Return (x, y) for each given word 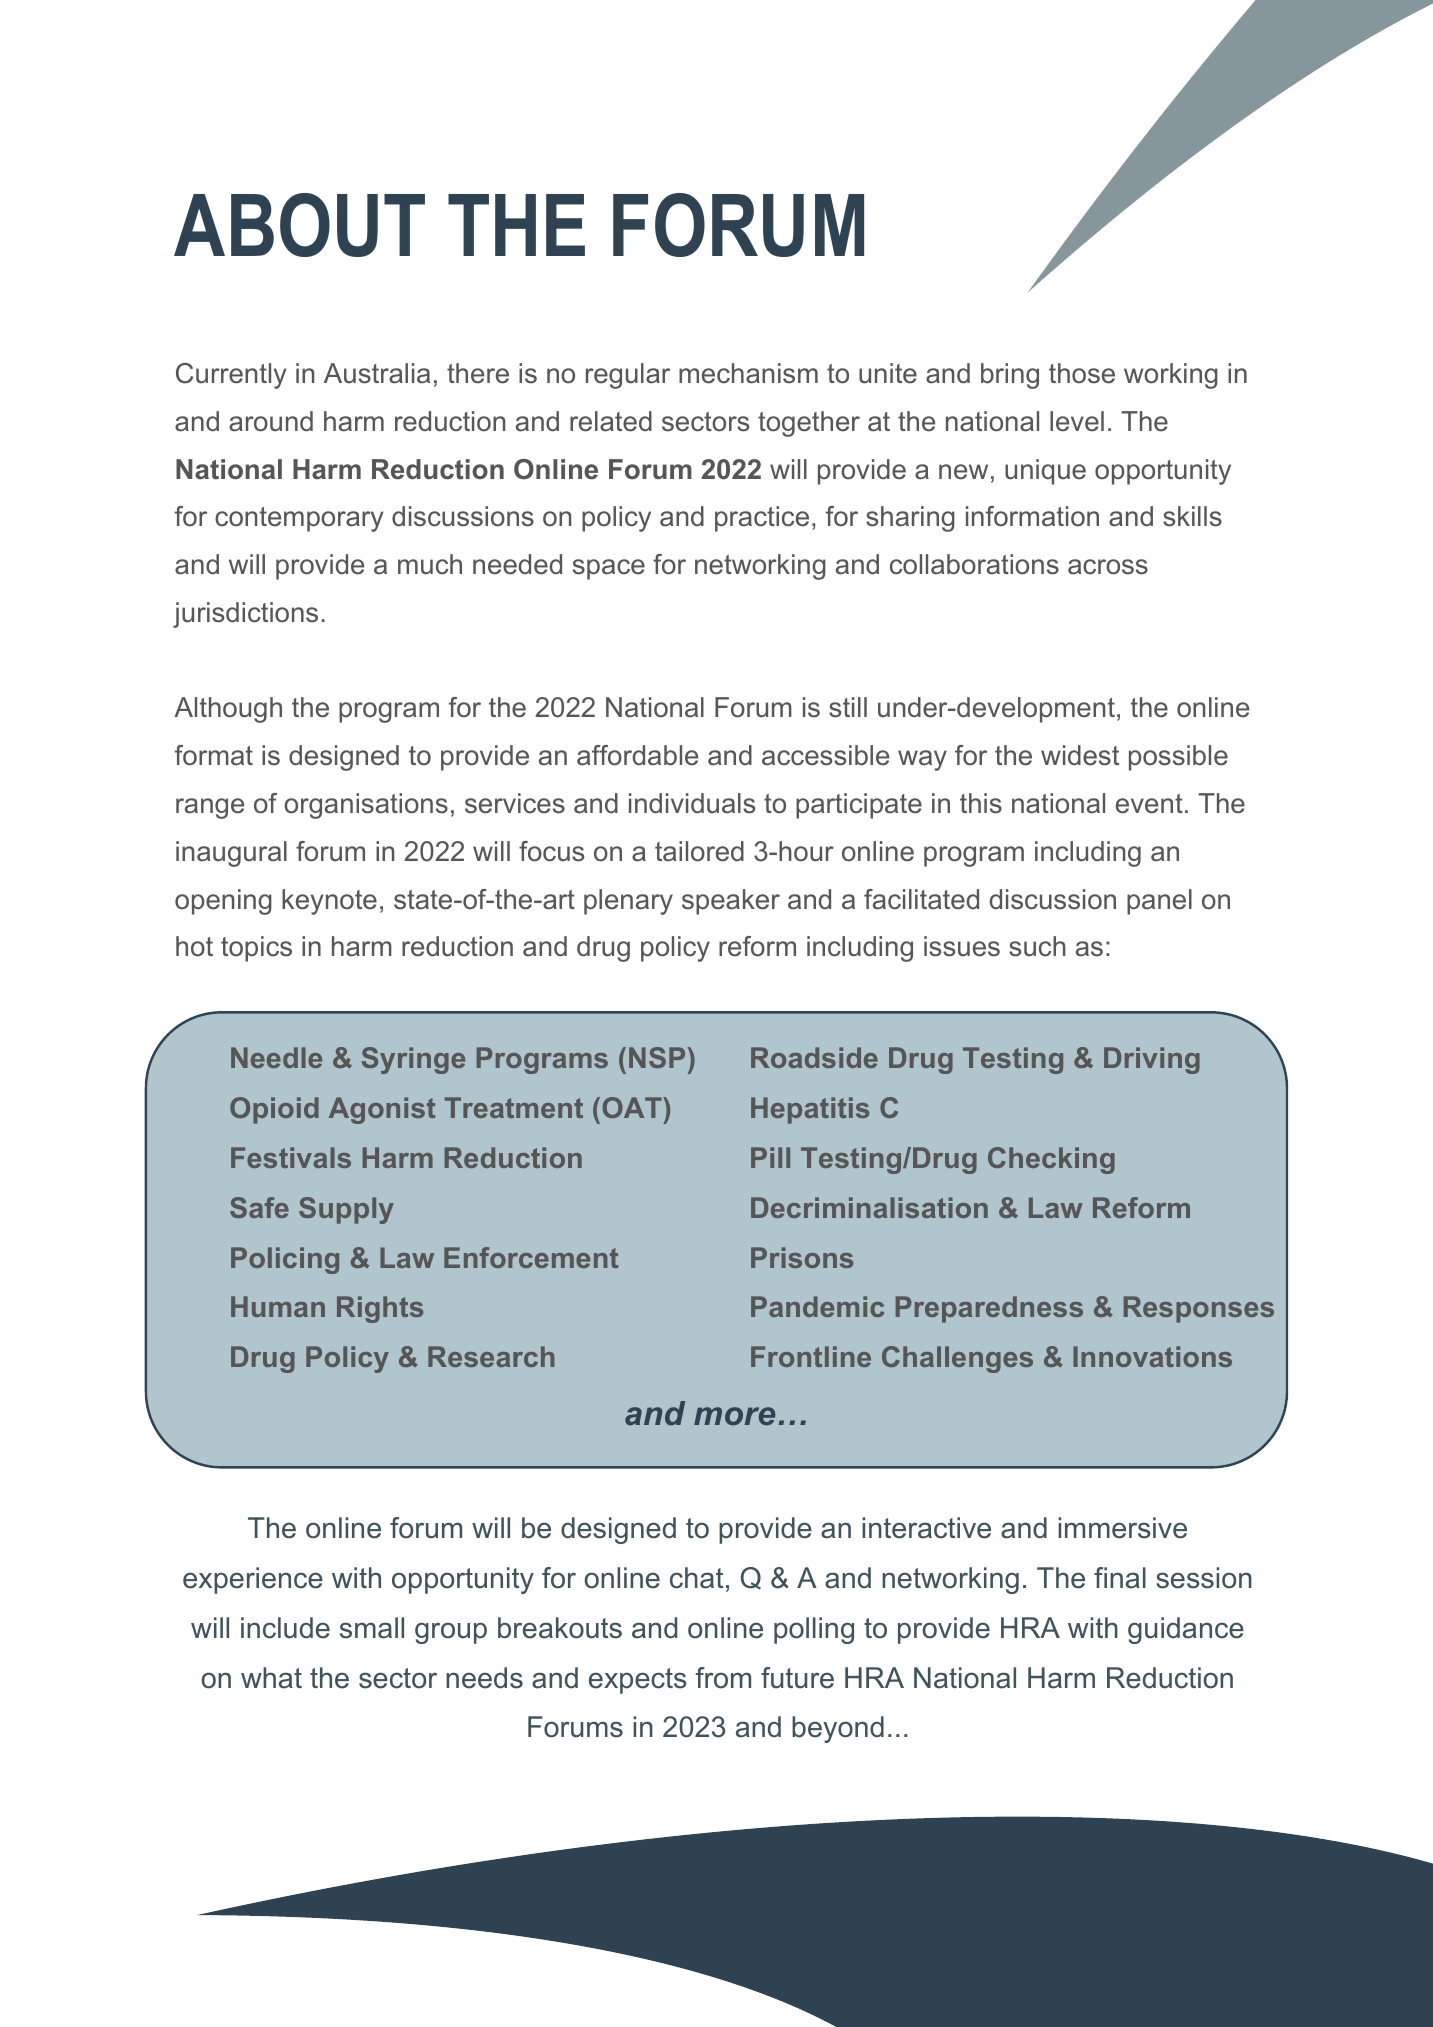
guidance (1186, 1630)
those (1082, 373)
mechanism (748, 373)
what (271, 1678)
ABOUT (299, 225)
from (723, 1678)
